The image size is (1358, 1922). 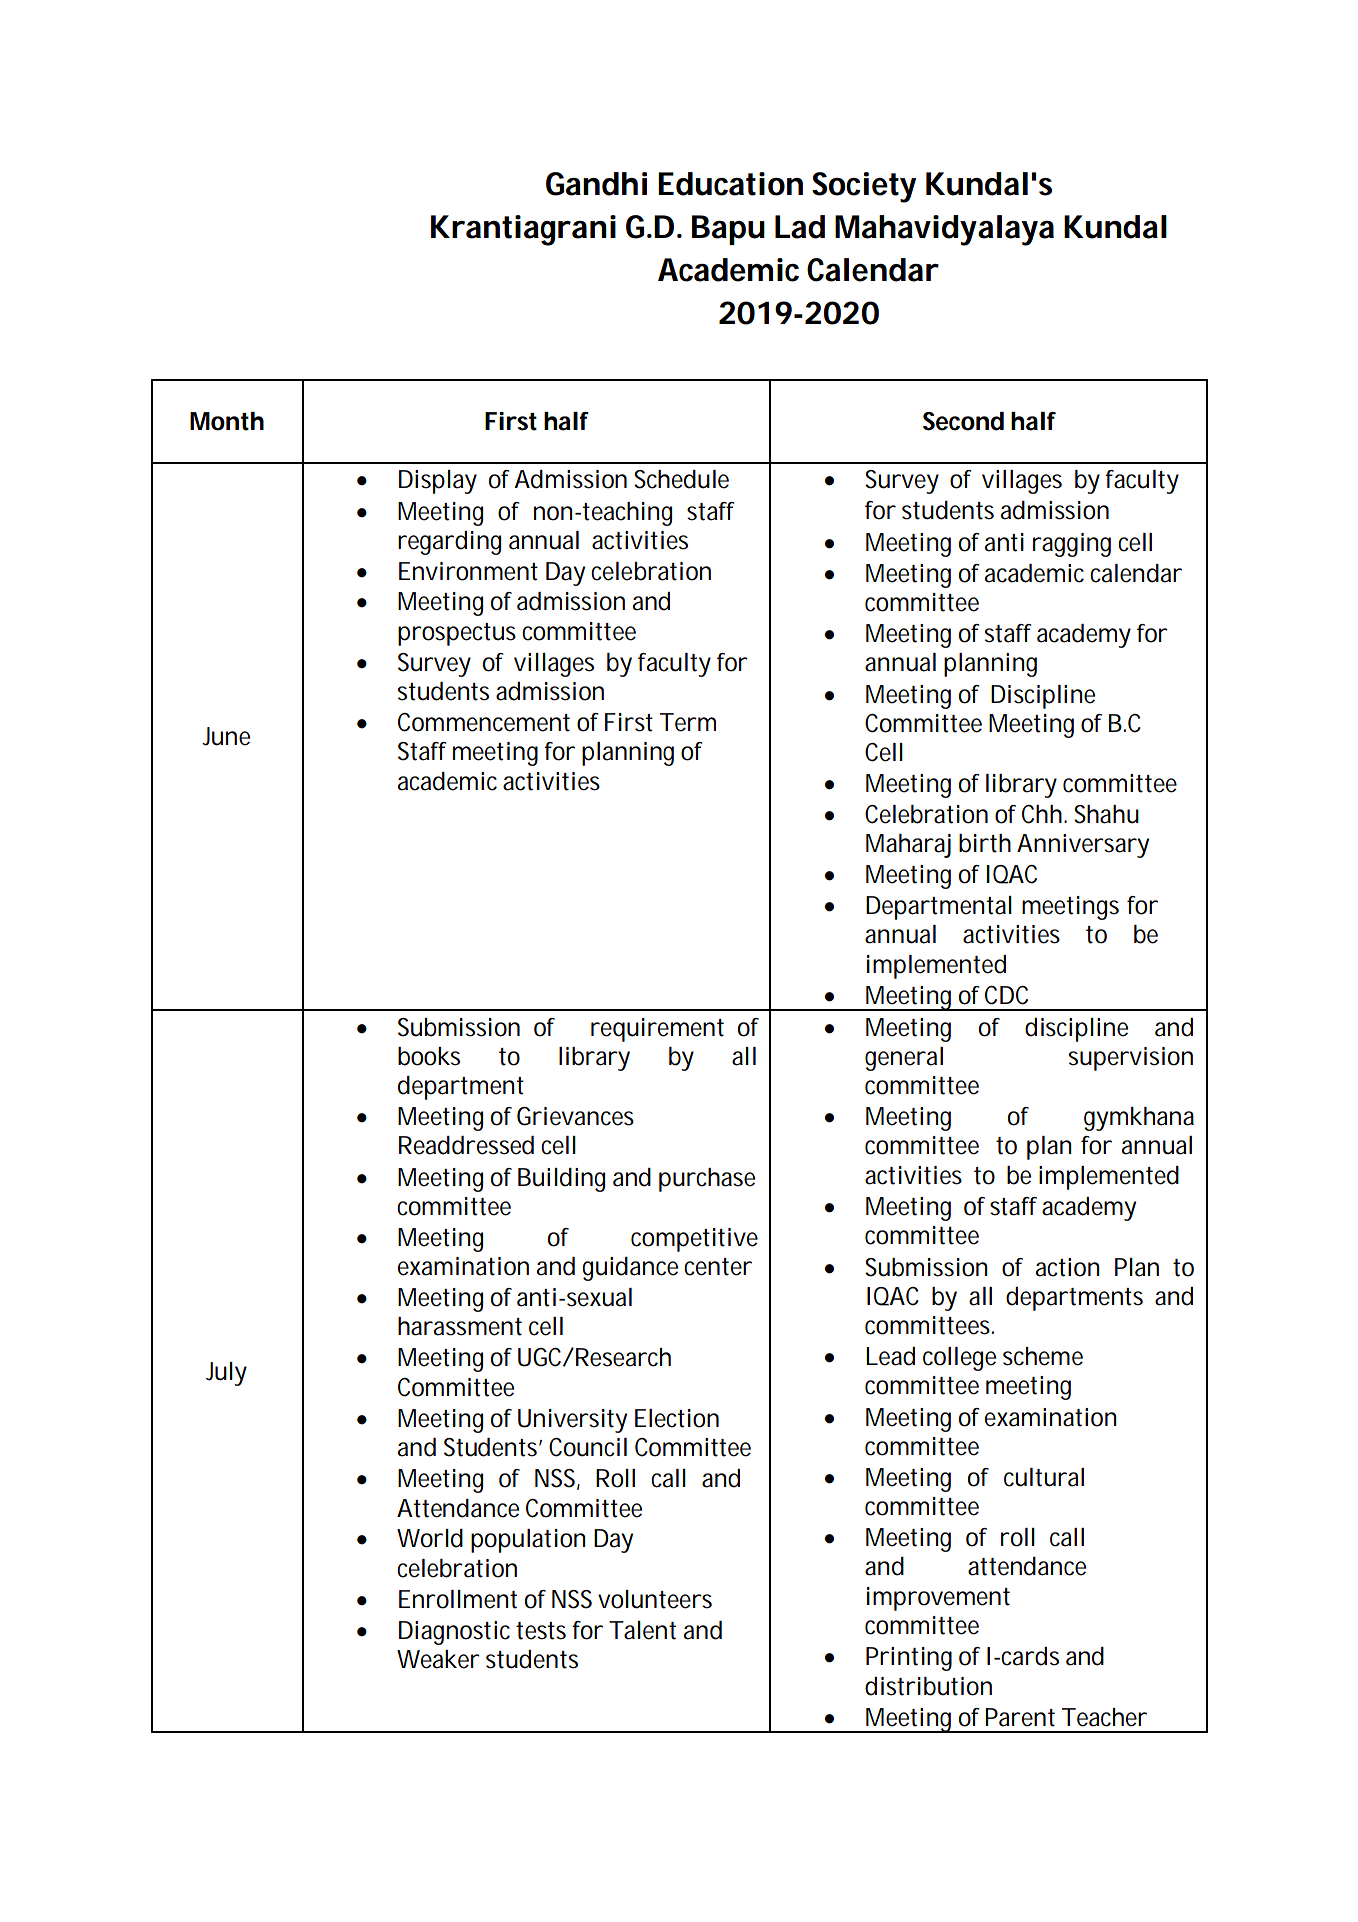 I want to click on Grievances, so click(x=575, y=1116).
